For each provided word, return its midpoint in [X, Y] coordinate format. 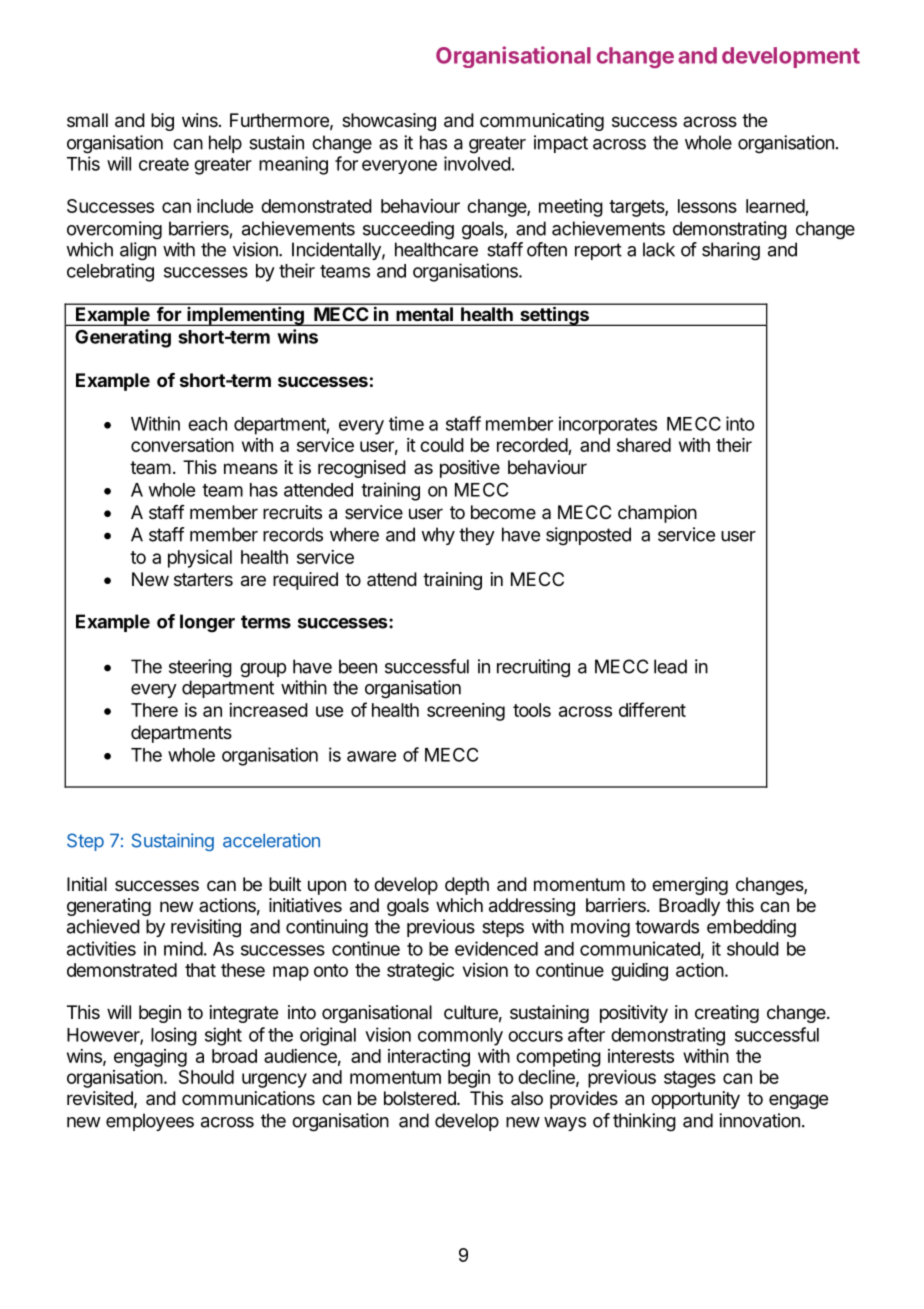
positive [470, 469]
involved [477, 163]
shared [644, 445]
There [154, 710]
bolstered [421, 1098]
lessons [707, 206]
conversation [182, 445]
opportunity [695, 1100]
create [164, 164]
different [652, 709]
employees [150, 1122]
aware [371, 756]
